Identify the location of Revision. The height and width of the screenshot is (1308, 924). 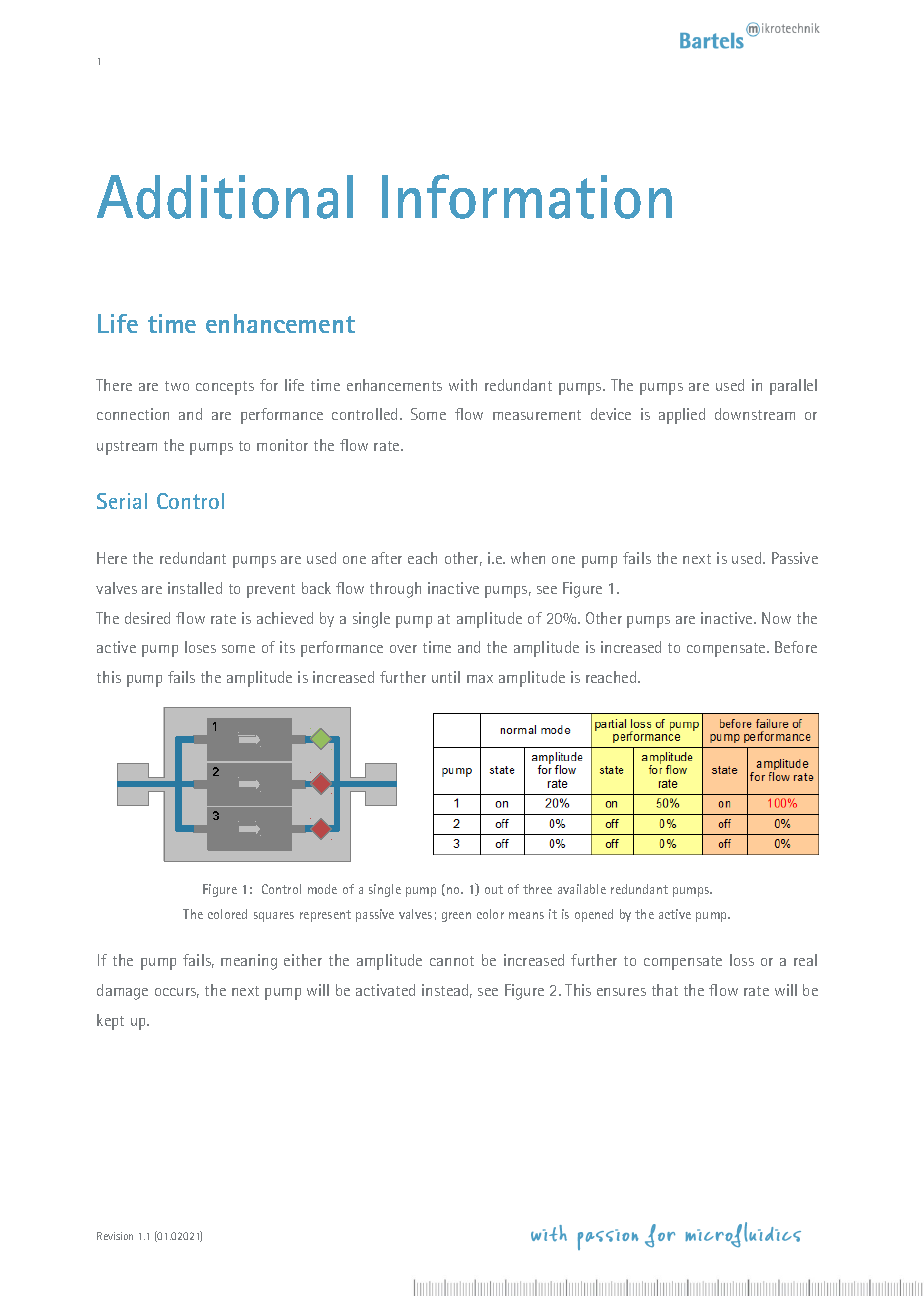
(115, 1236).
